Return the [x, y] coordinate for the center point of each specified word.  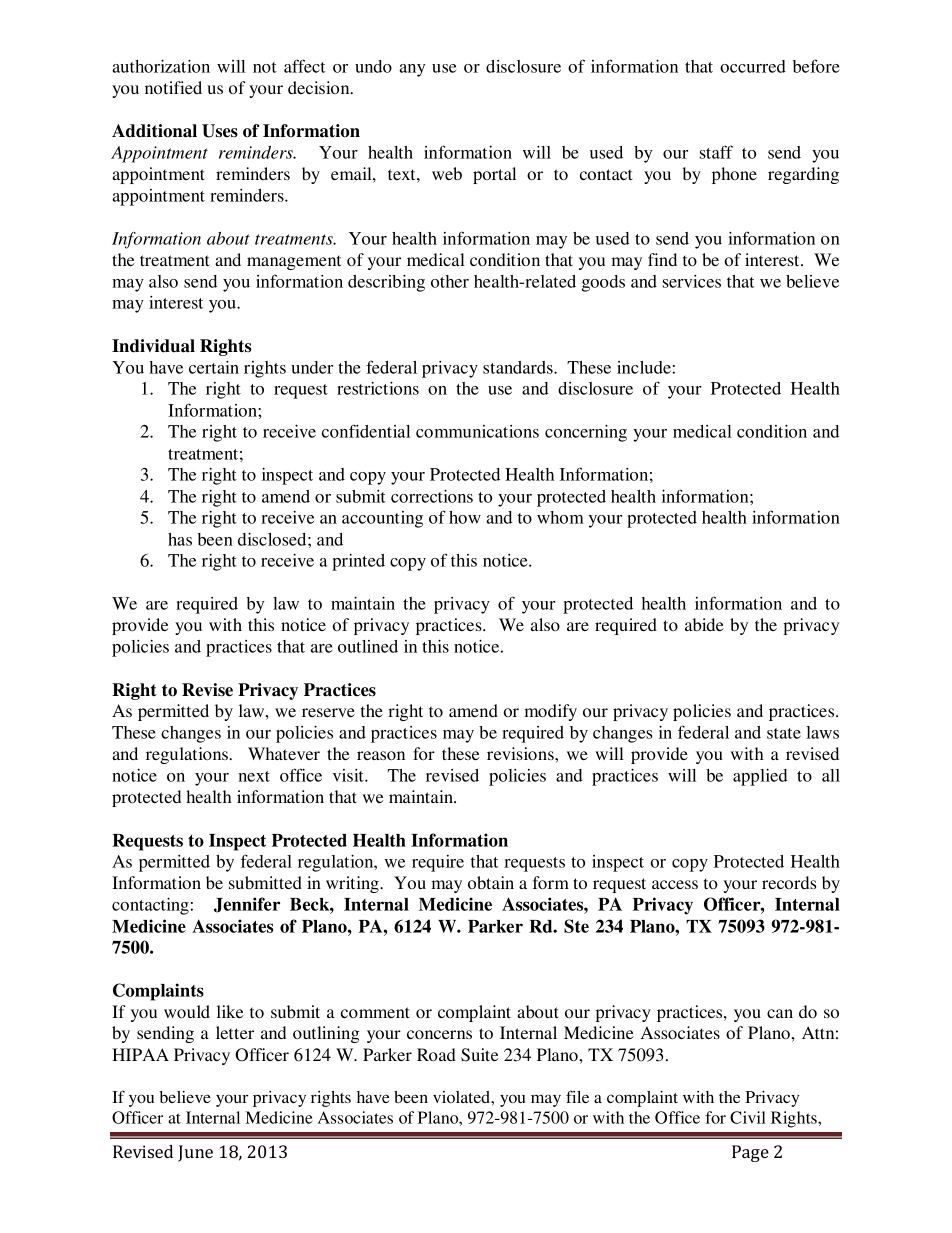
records [789, 882]
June [195, 1153]
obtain [491, 882]
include [644, 367]
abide [704, 624]
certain [214, 367]
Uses [220, 131]
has [180, 539]
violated [462, 1097]
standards [519, 367]
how [465, 517]
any [412, 70]
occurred [753, 66]
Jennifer [247, 905]
